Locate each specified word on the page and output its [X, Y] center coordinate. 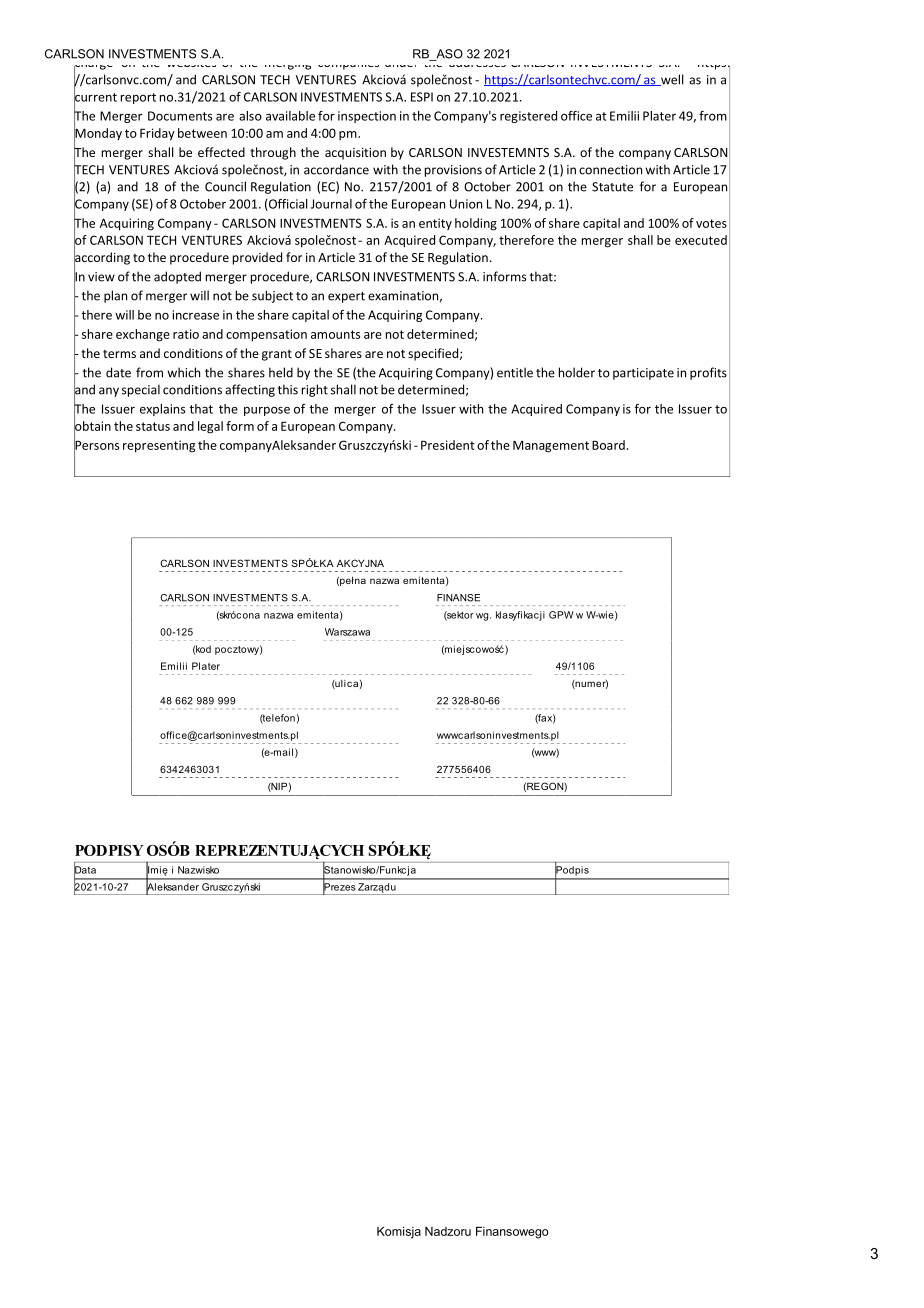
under [403, 61]
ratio [186, 334]
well [671, 80]
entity [435, 224]
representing [159, 446]
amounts [335, 334]
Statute [612, 187]
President [448, 445]
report [138, 98]
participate [643, 374]
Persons [96, 445]
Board [608, 445]
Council [225, 186]
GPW [561, 615]
